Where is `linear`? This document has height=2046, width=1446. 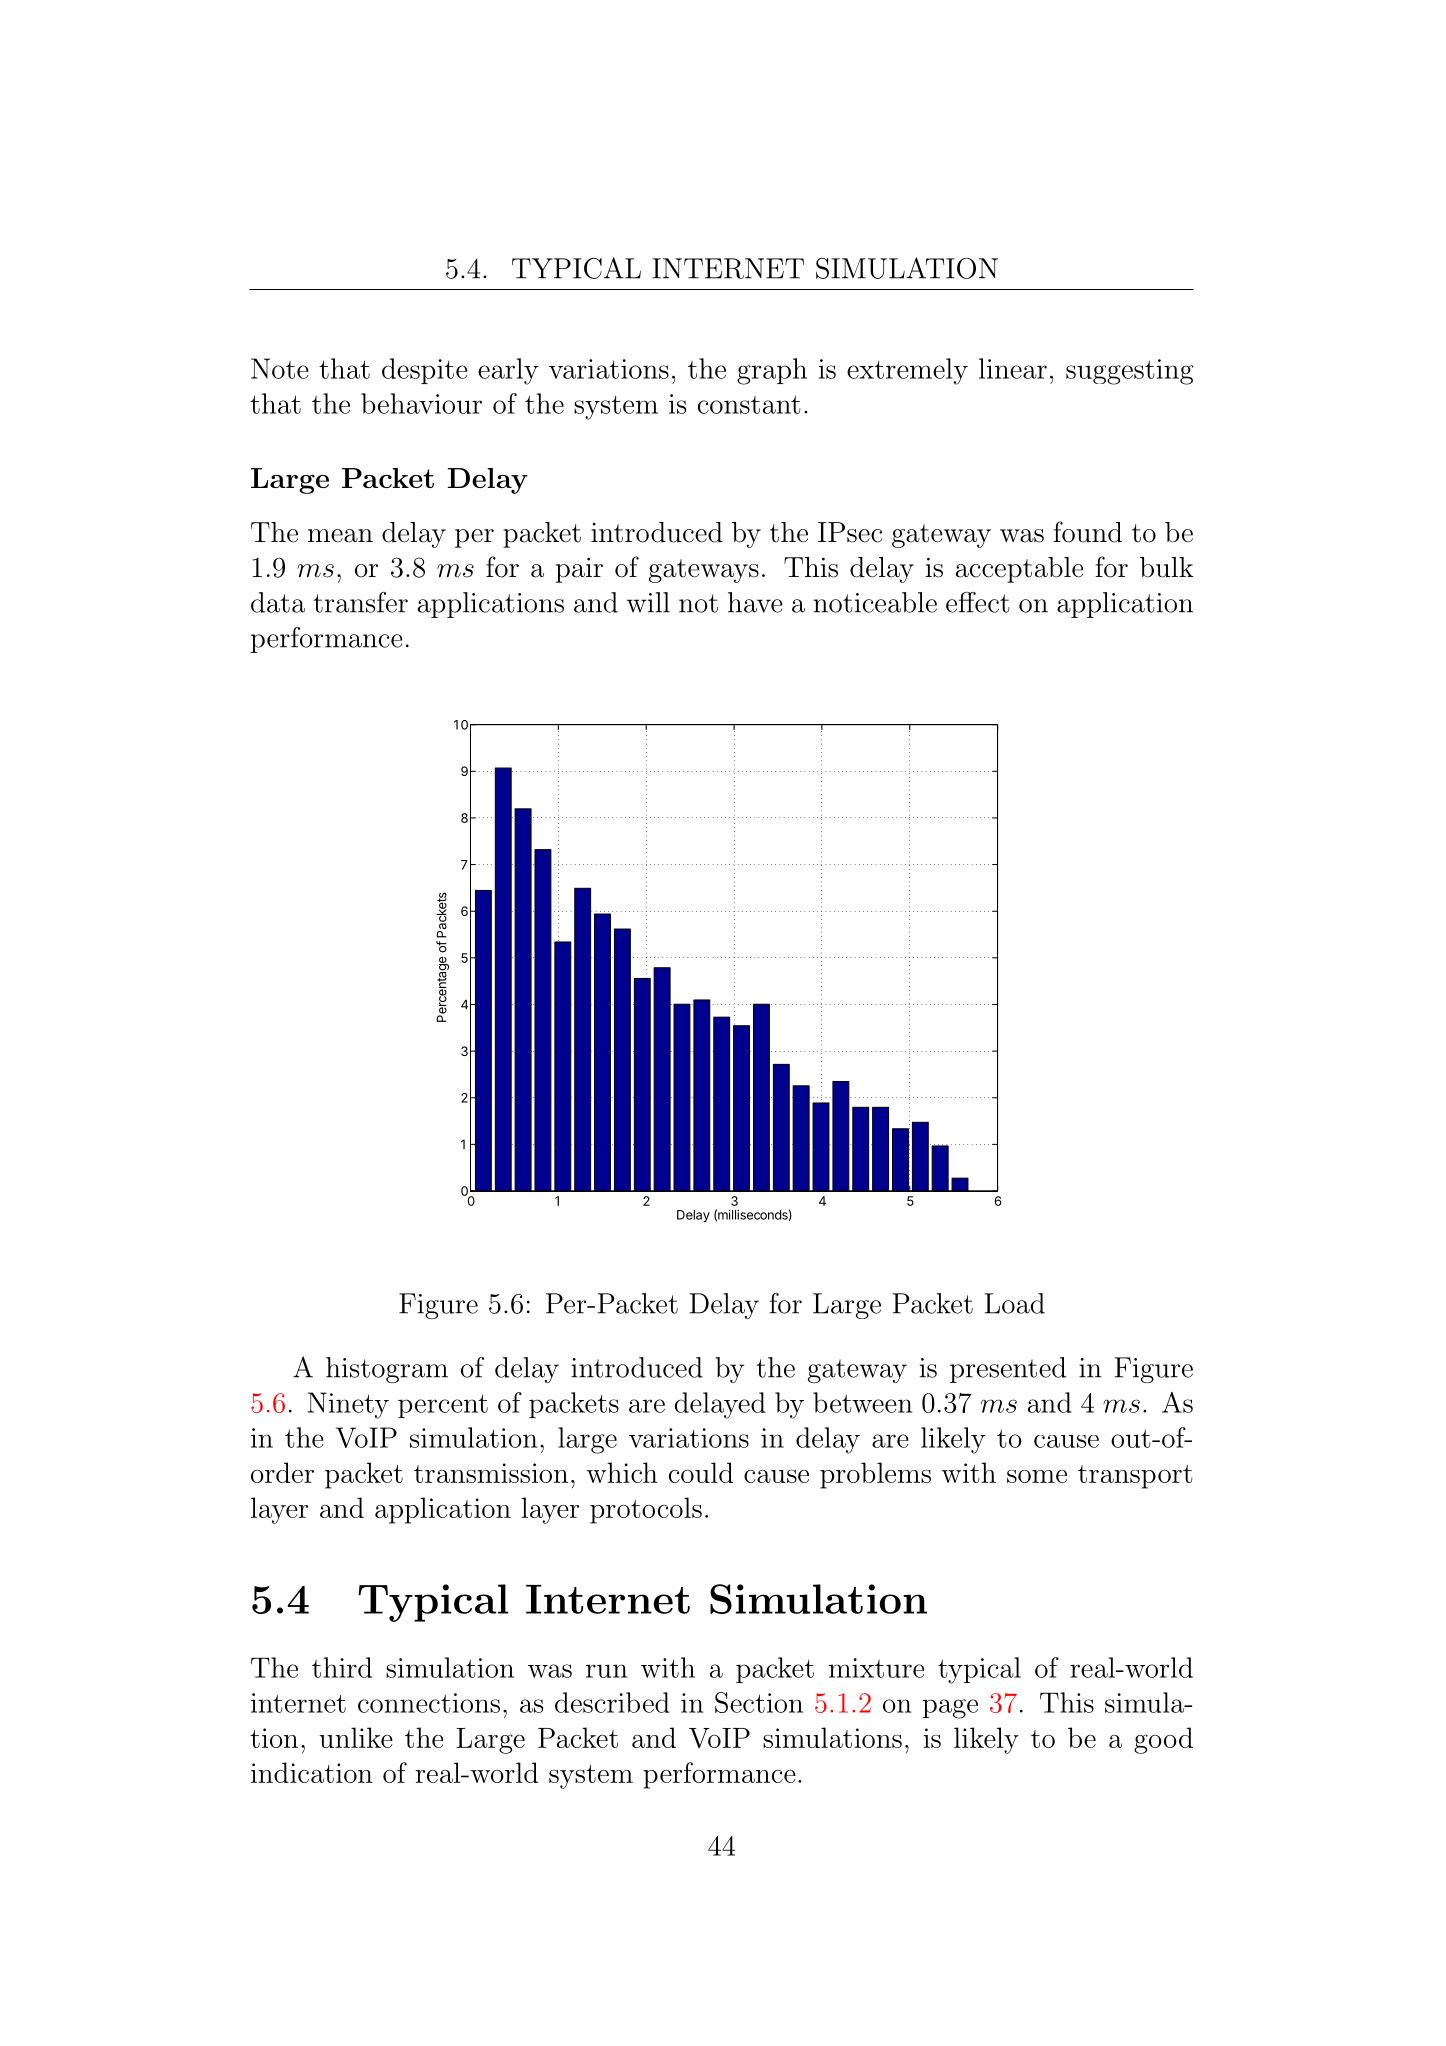 linear is located at coordinates (1013, 368).
